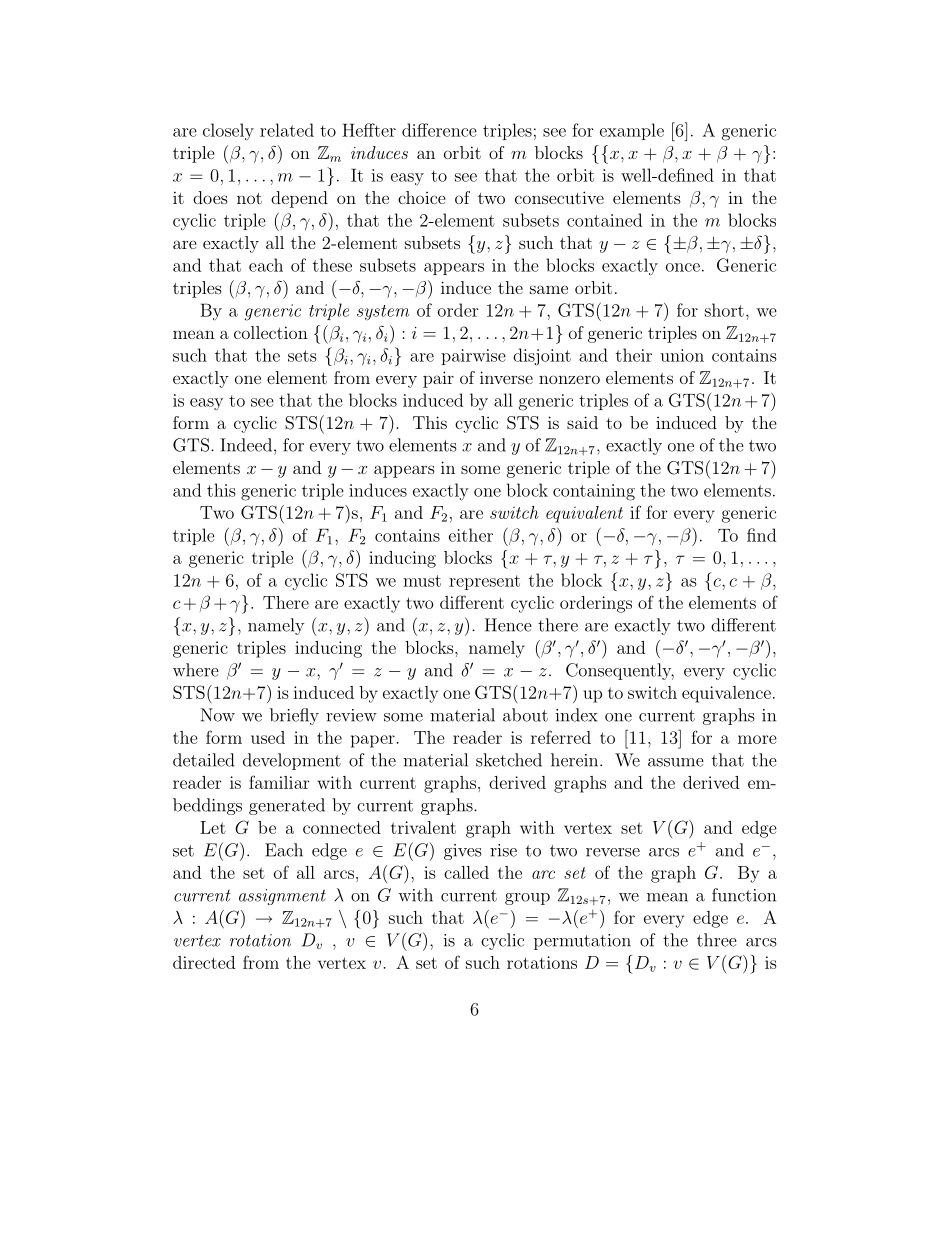 The image size is (952, 1233). I want to click on about, so click(525, 715).
